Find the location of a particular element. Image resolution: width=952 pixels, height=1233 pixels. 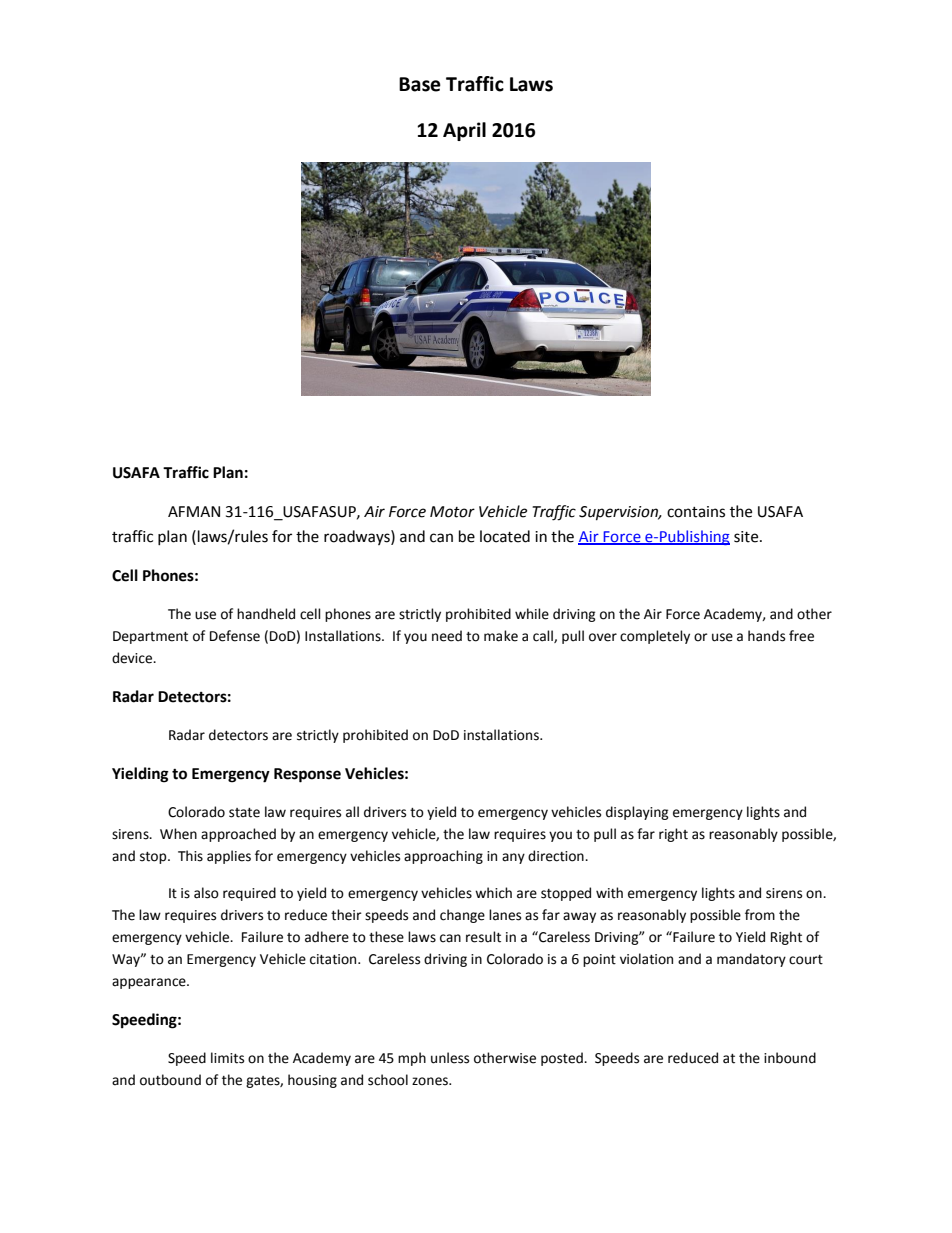

April is located at coordinates (464, 131).
